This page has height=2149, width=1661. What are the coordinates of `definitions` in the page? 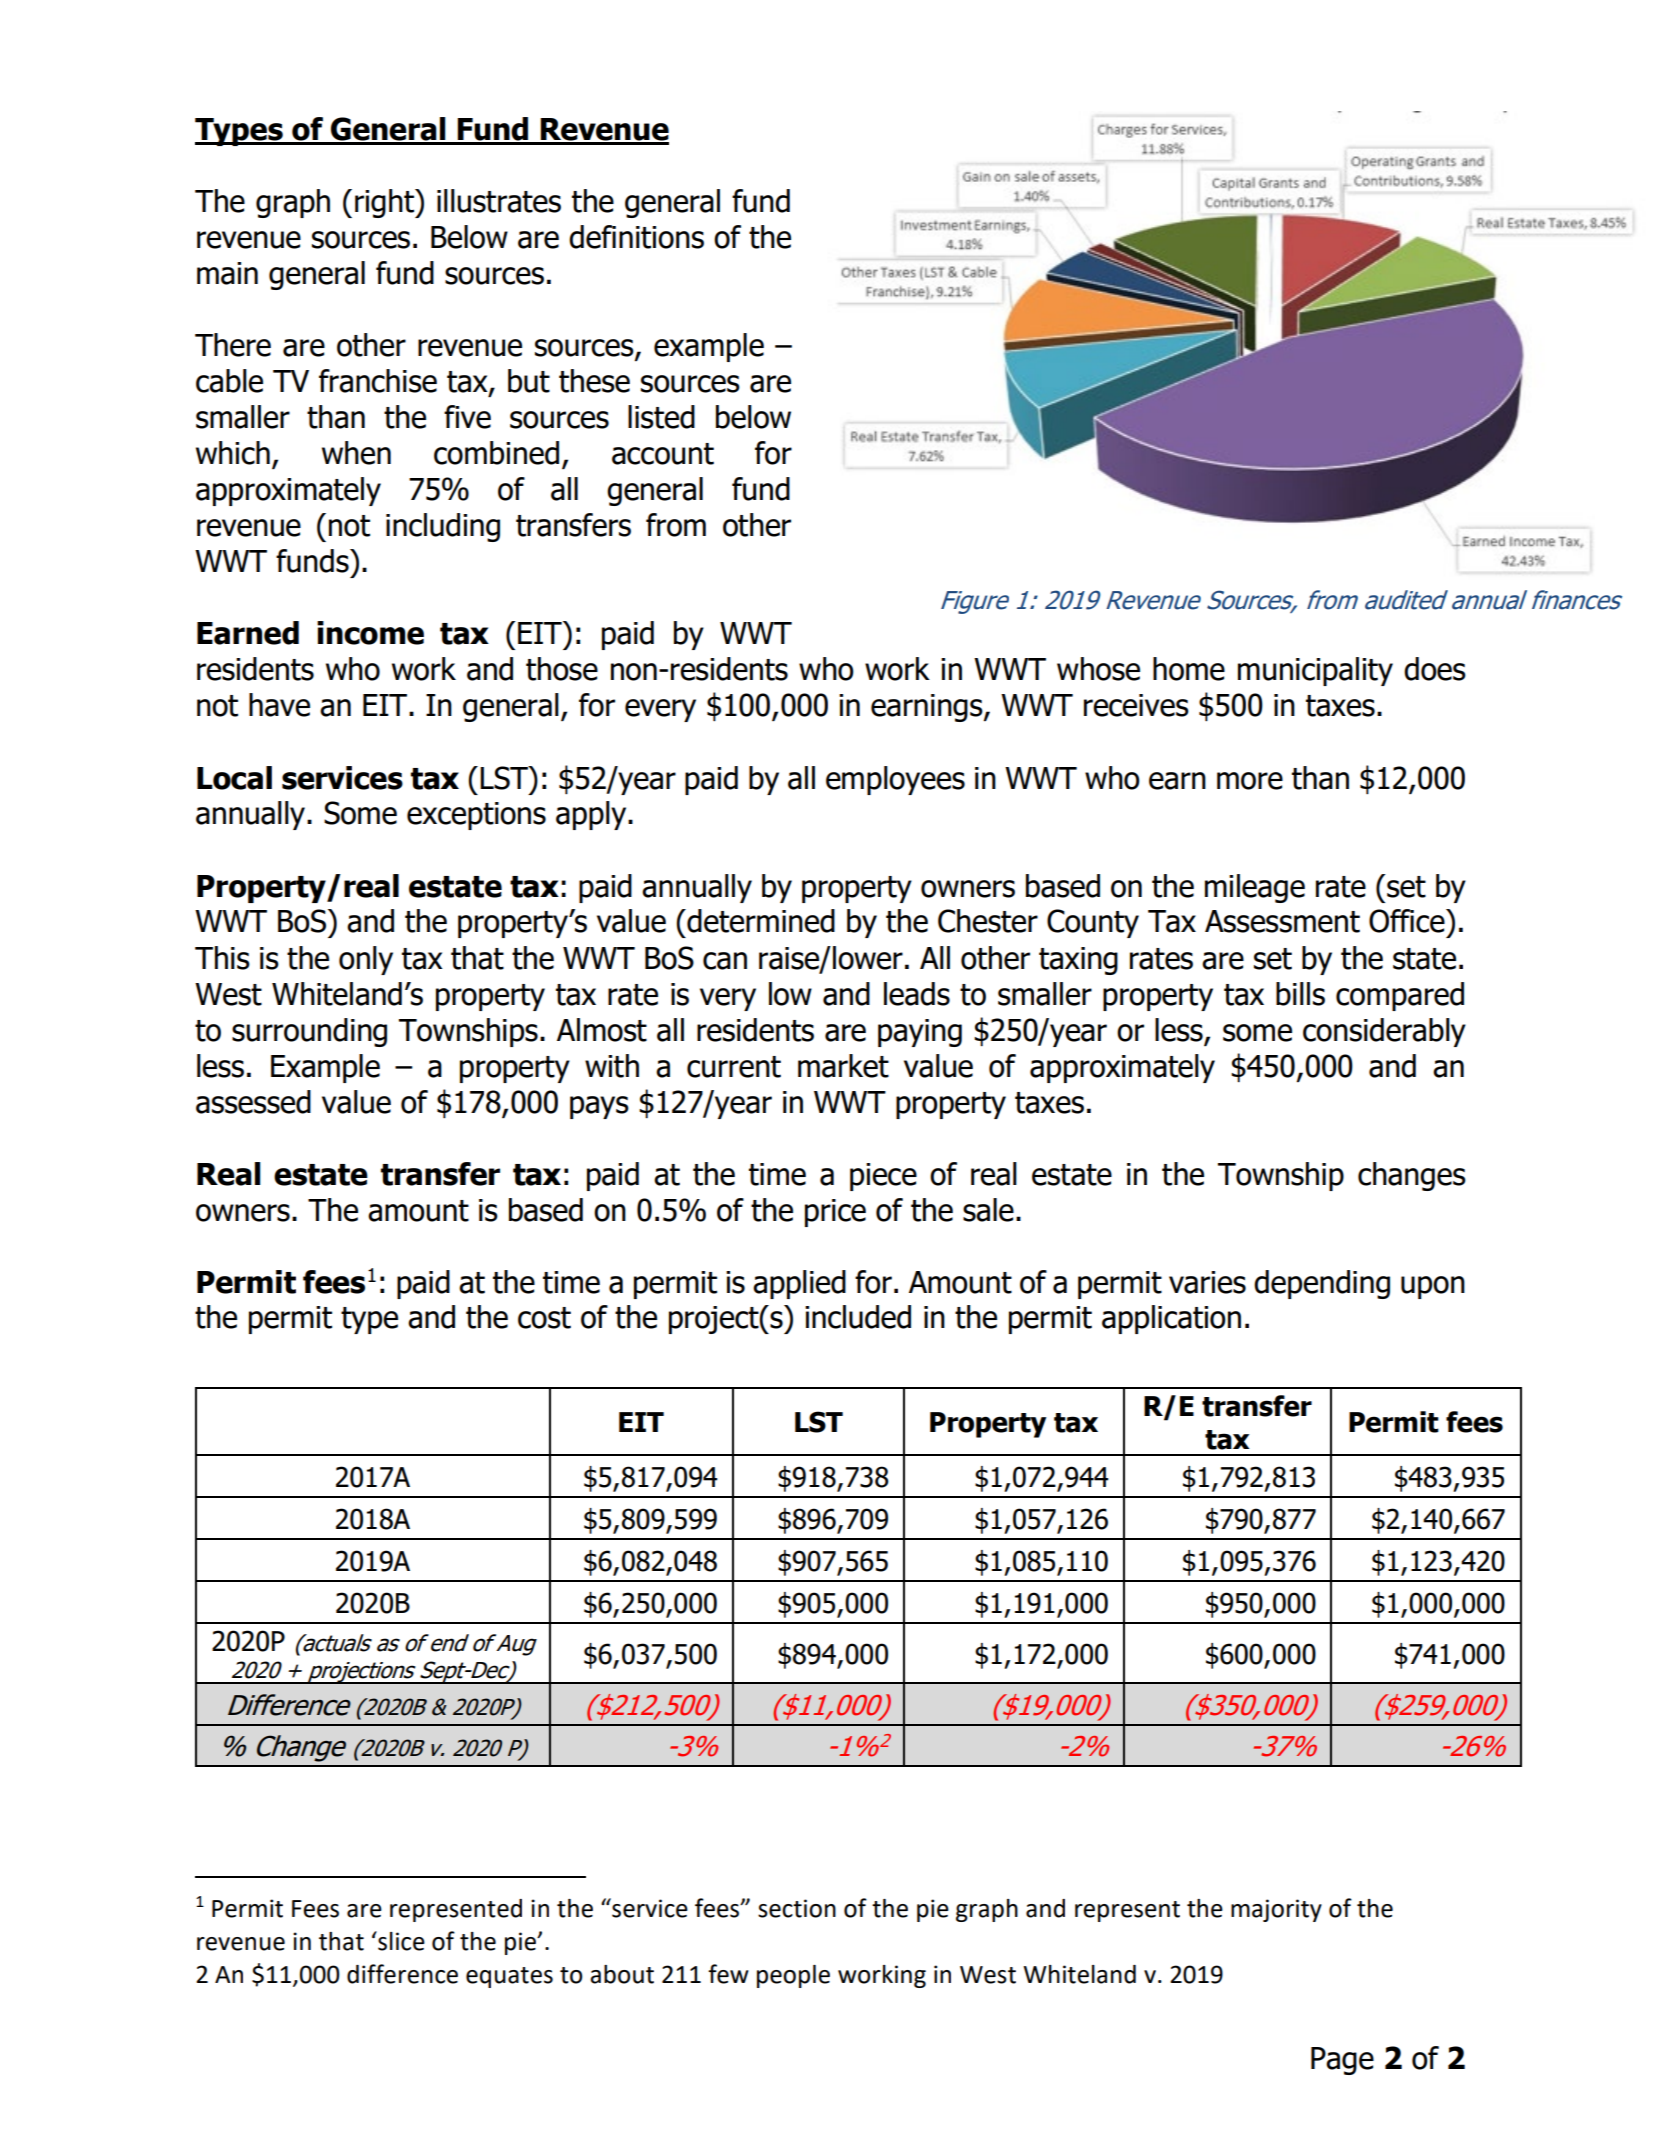 It's located at (636, 237).
